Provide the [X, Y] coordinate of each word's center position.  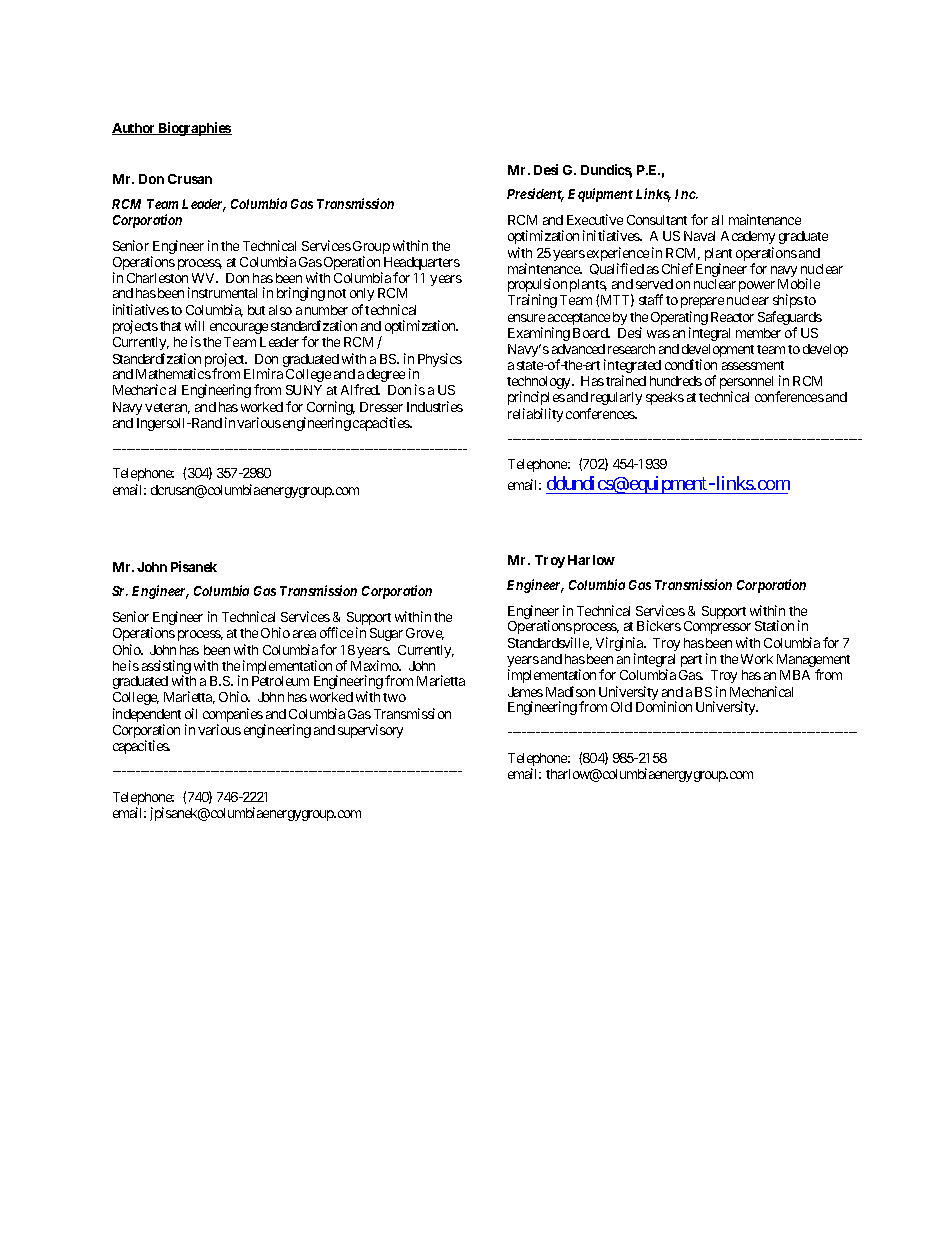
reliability [535, 415]
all [717, 220]
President [535, 195]
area [304, 634]
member [758, 333]
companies [233, 716]
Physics [440, 360]
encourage [239, 328]
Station [774, 625]
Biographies [194, 129]
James [525, 692]
